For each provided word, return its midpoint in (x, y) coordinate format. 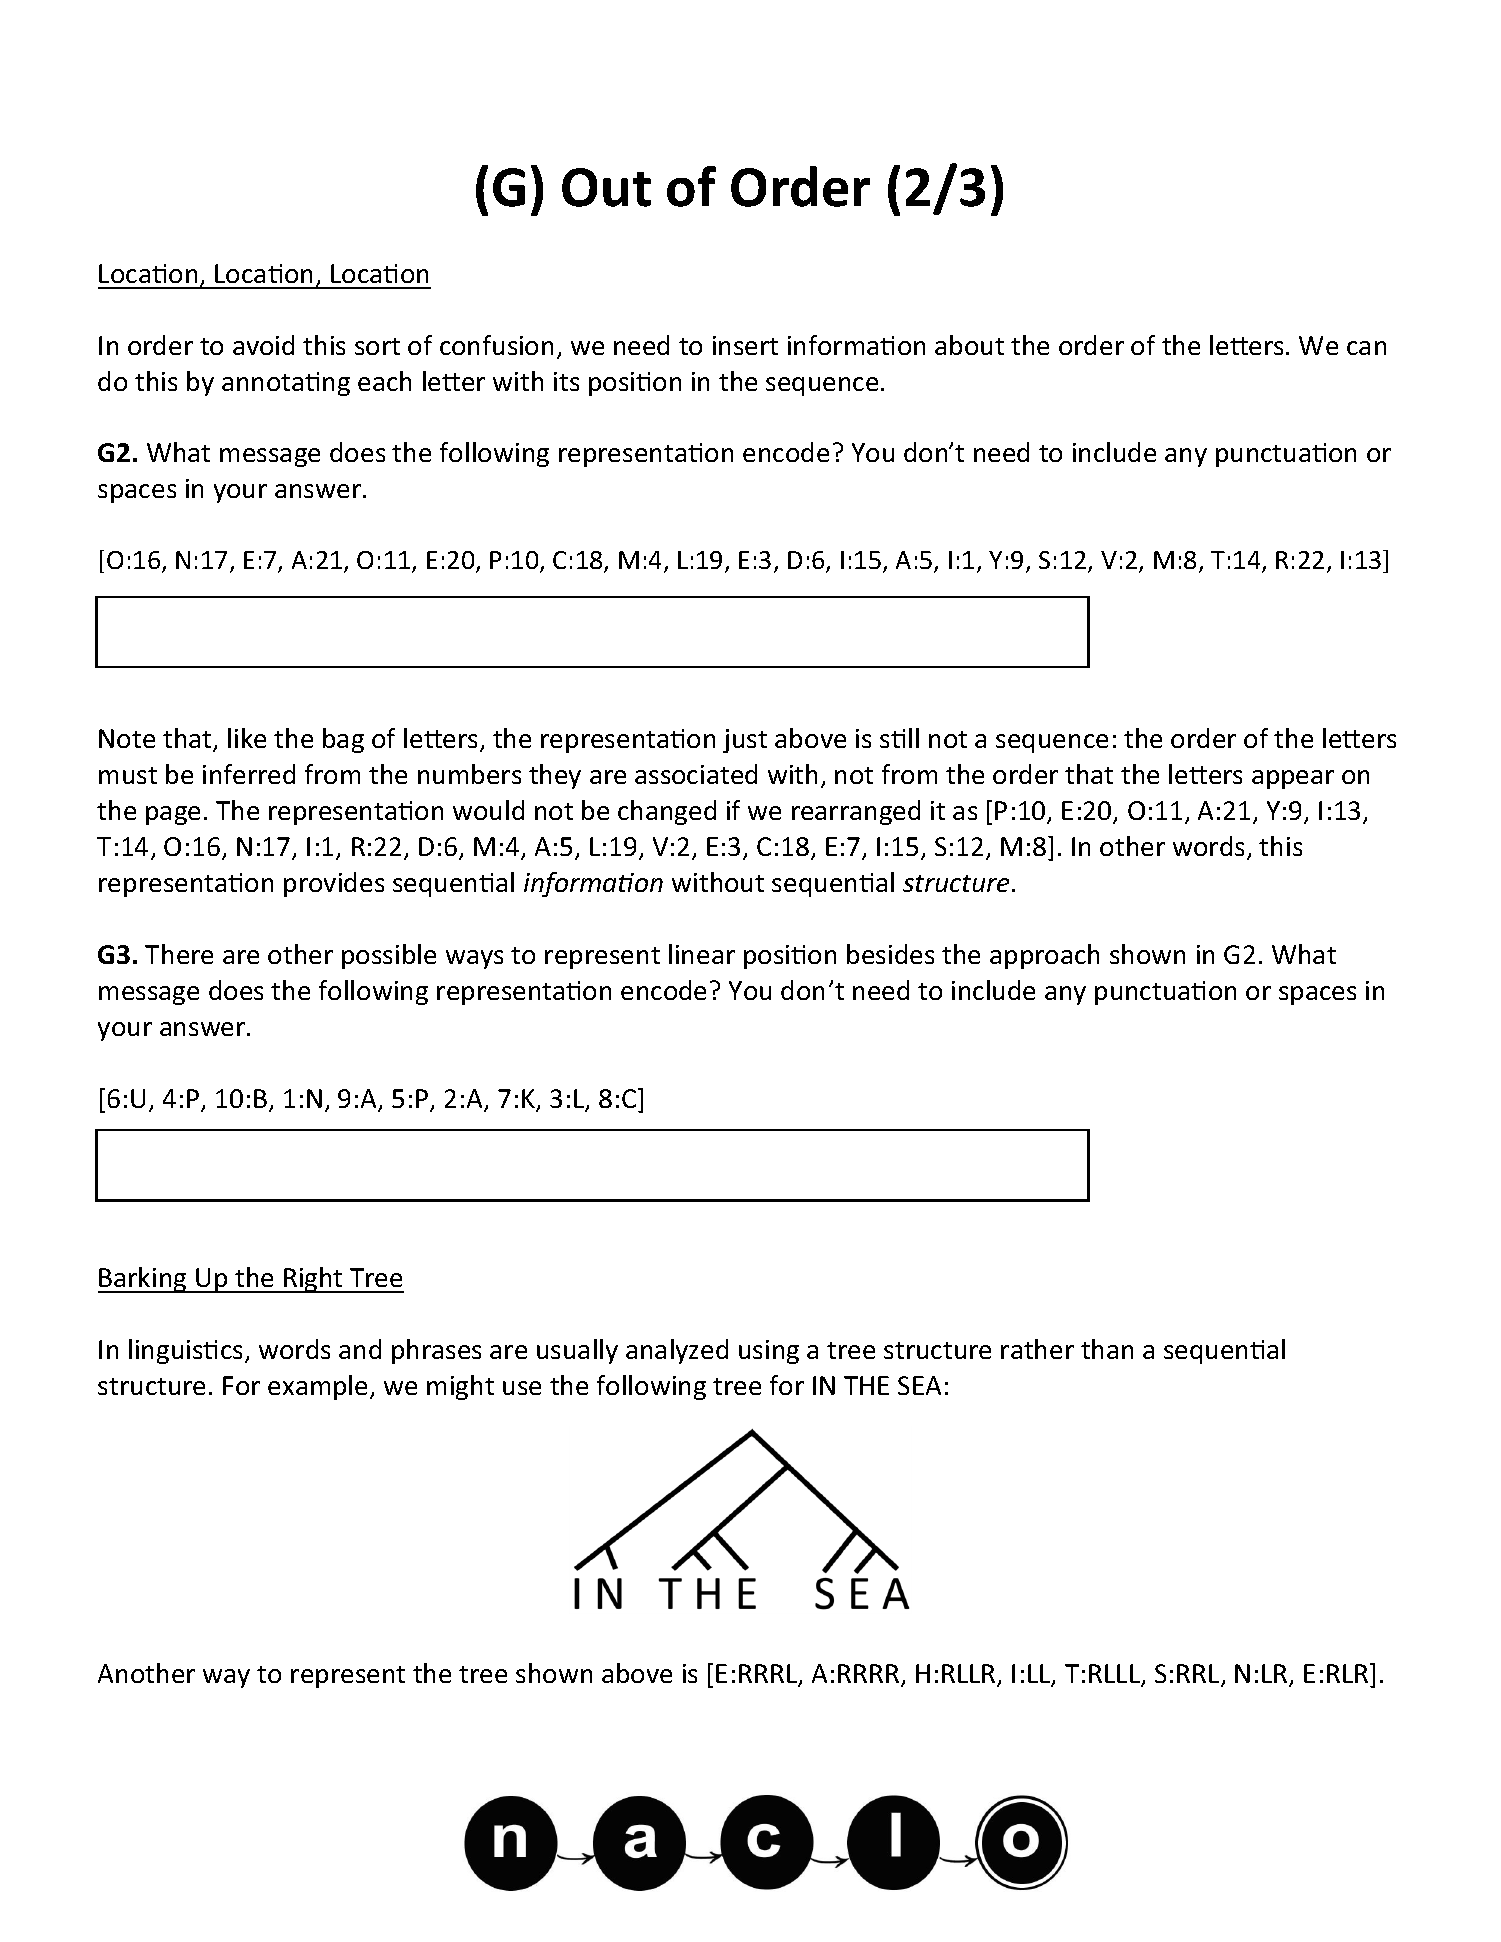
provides (334, 884)
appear (1293, 779)
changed (667, 812)
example (317, 1387)
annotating (286, 384)
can (1366, 348)
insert (745, 345)
